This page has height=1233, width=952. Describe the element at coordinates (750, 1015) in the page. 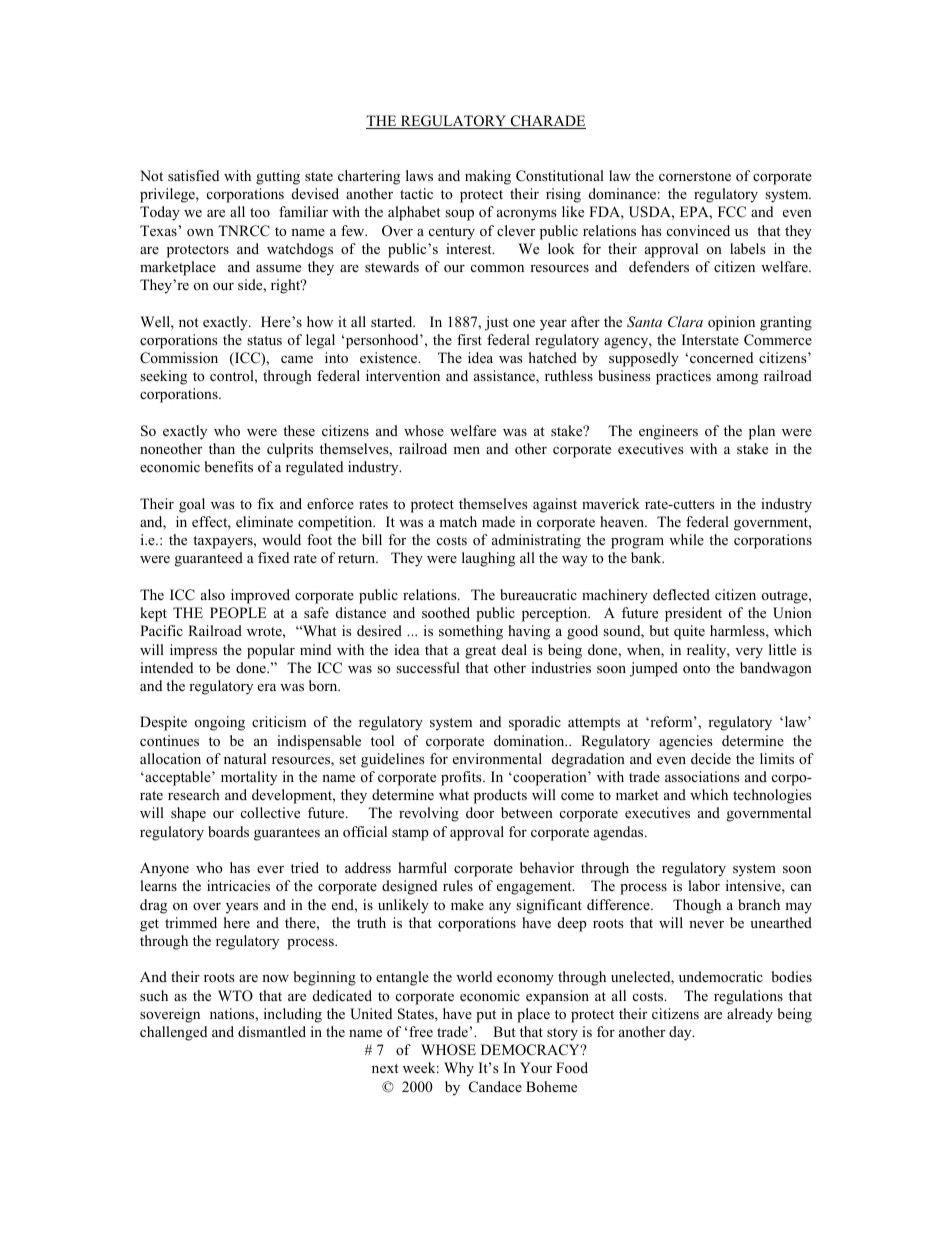

I see `already` at that location.
